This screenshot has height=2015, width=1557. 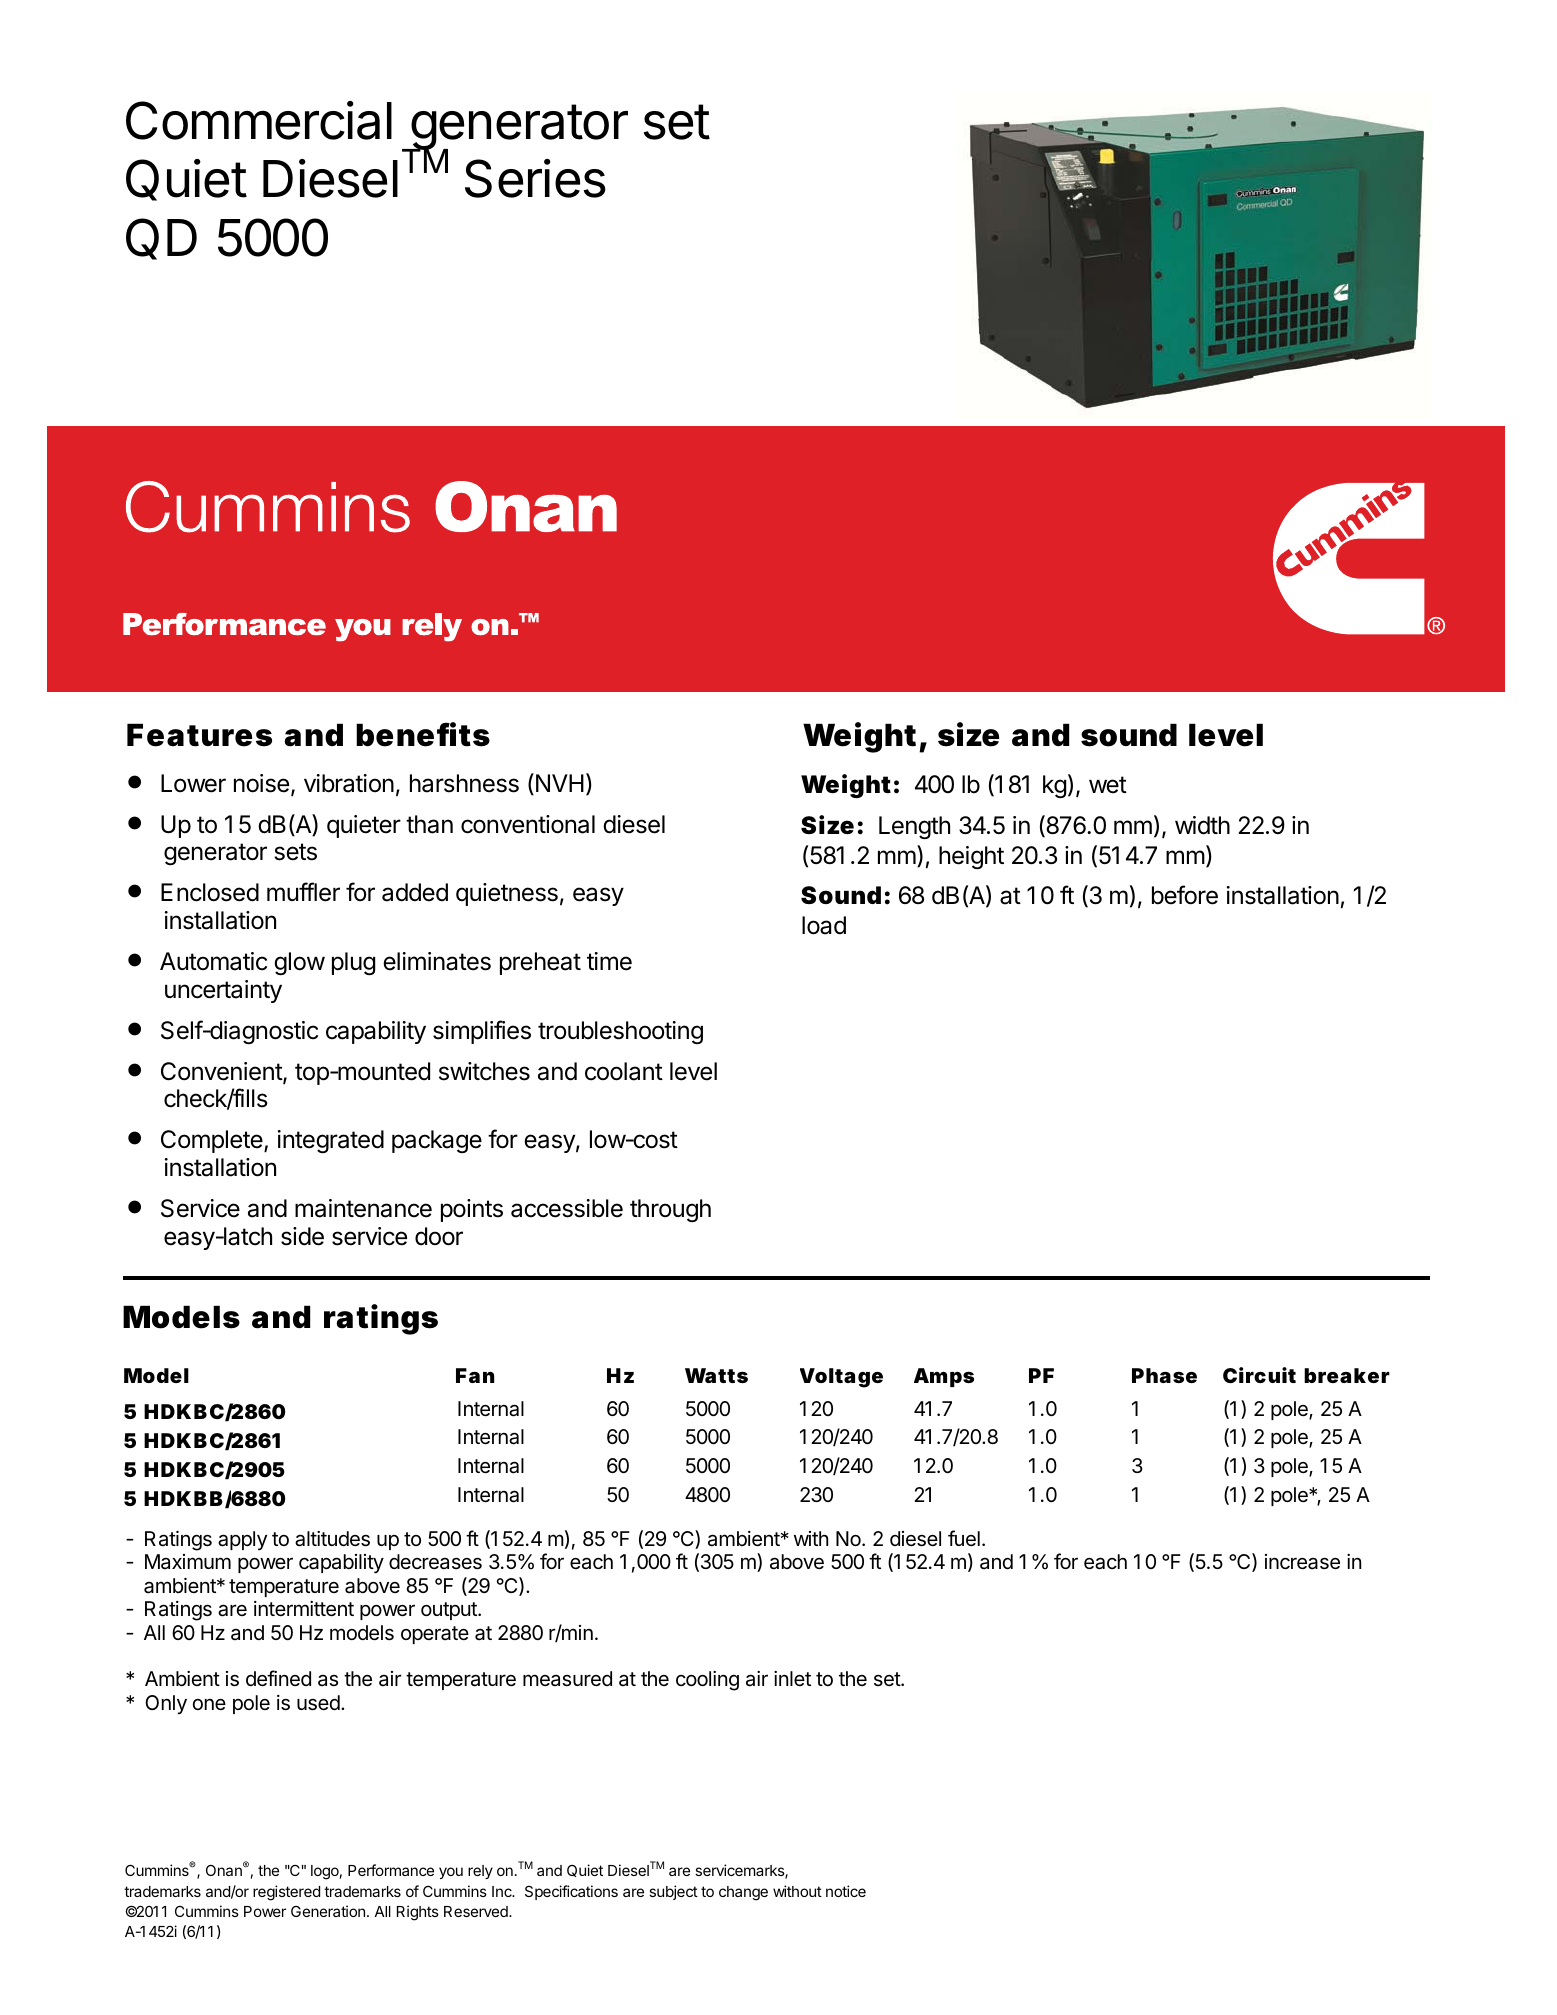 What do you see at coordinates (535, 178) in the screenshot?
I see `Series` at bounding box center [535, 178].
